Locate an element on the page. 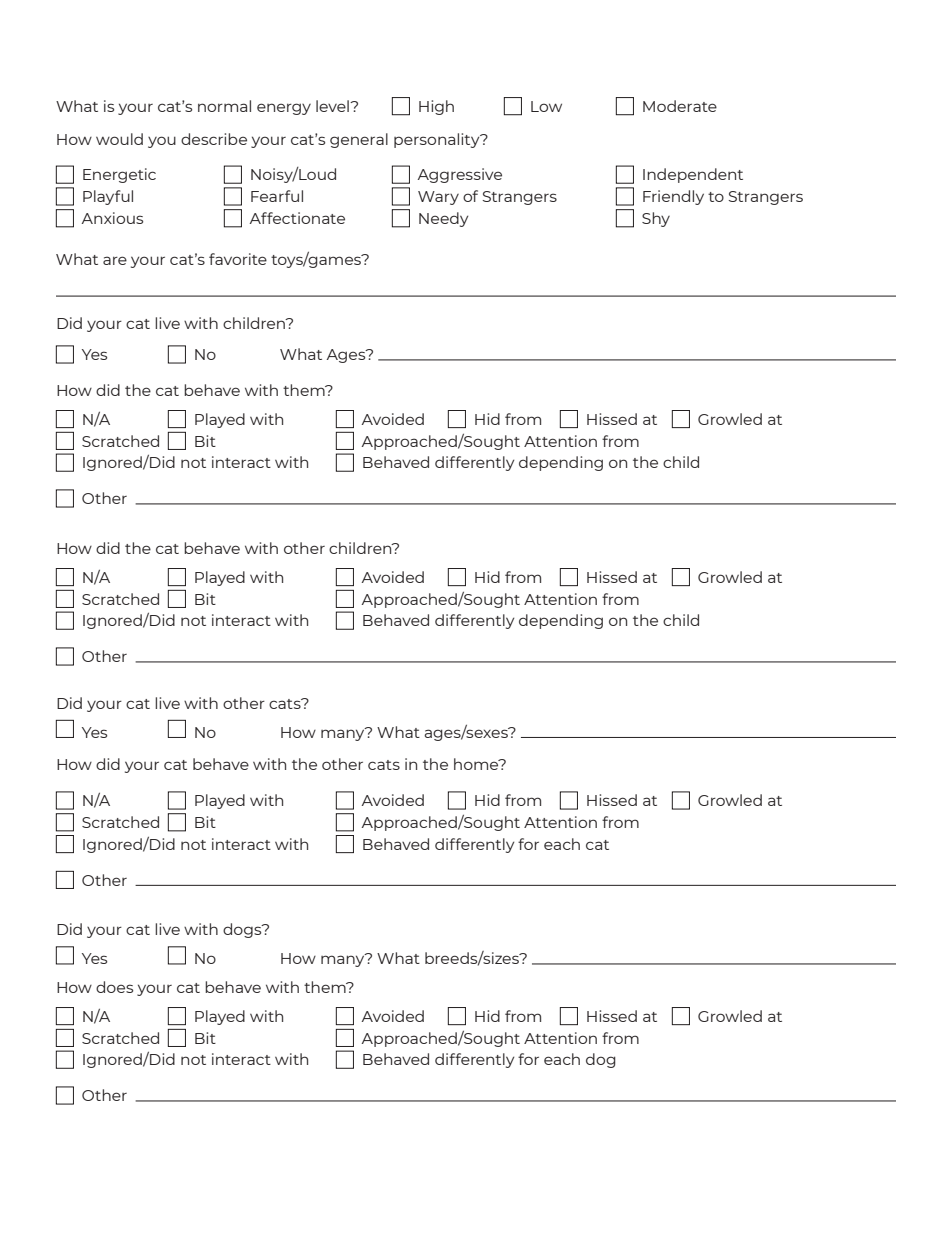 The width and height of the document is (952, 1233). personality is located at coordinates (438, 140).
